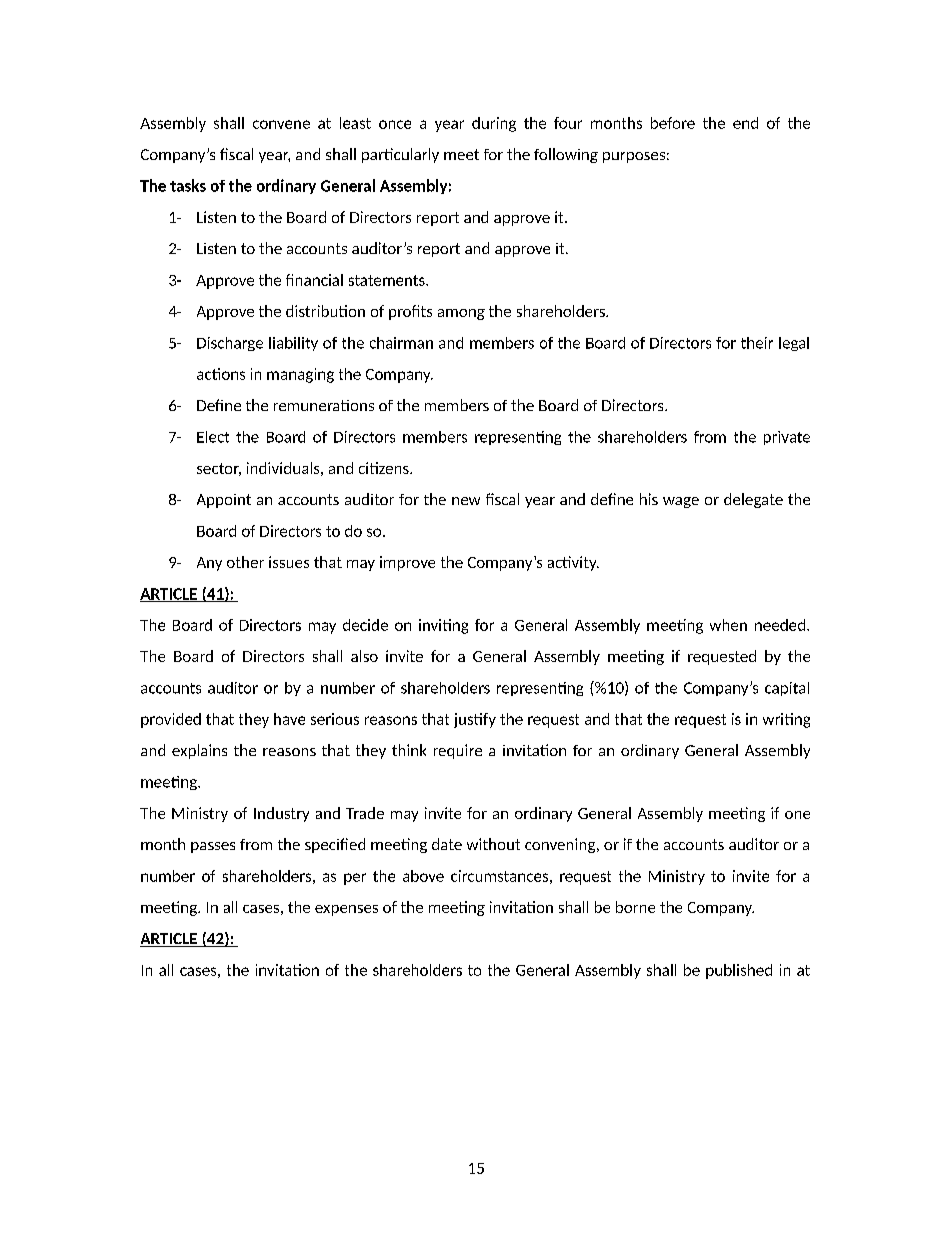  What do you see at coordinates (281, 124) in the screenshot?
I see `convene` at bounding box center [281, 124].
